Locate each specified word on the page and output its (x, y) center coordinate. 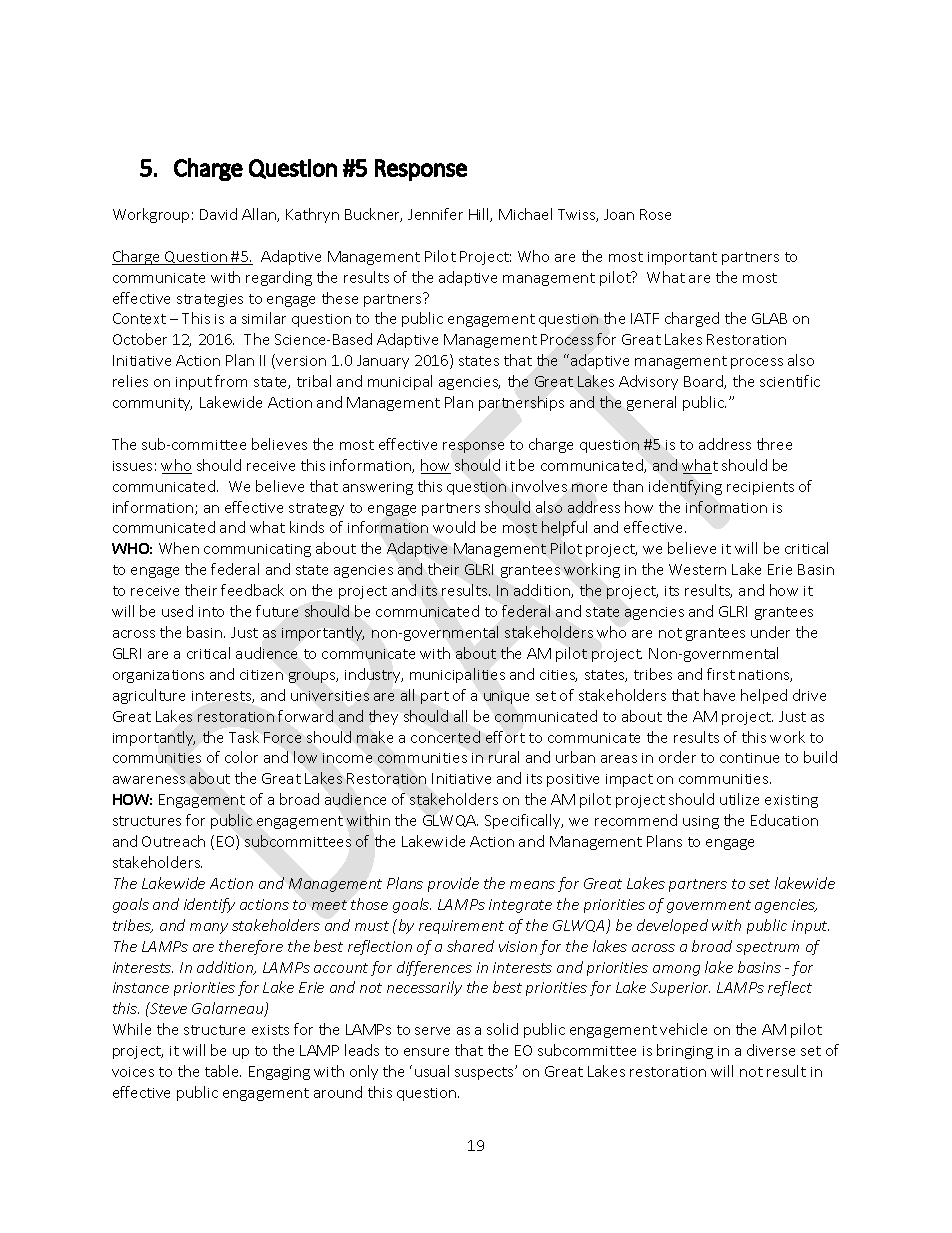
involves (539, 486)
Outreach (173, 841)
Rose (655, 214)
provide (453, 884)
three (774, 444)
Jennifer (435, 214)
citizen (261, 675)
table (223, 1071)
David (218, 214)
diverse (771, 1050)
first (721, 674)
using (701, 822)
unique (506, 697)
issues (132, 466)
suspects (485, 1073)
